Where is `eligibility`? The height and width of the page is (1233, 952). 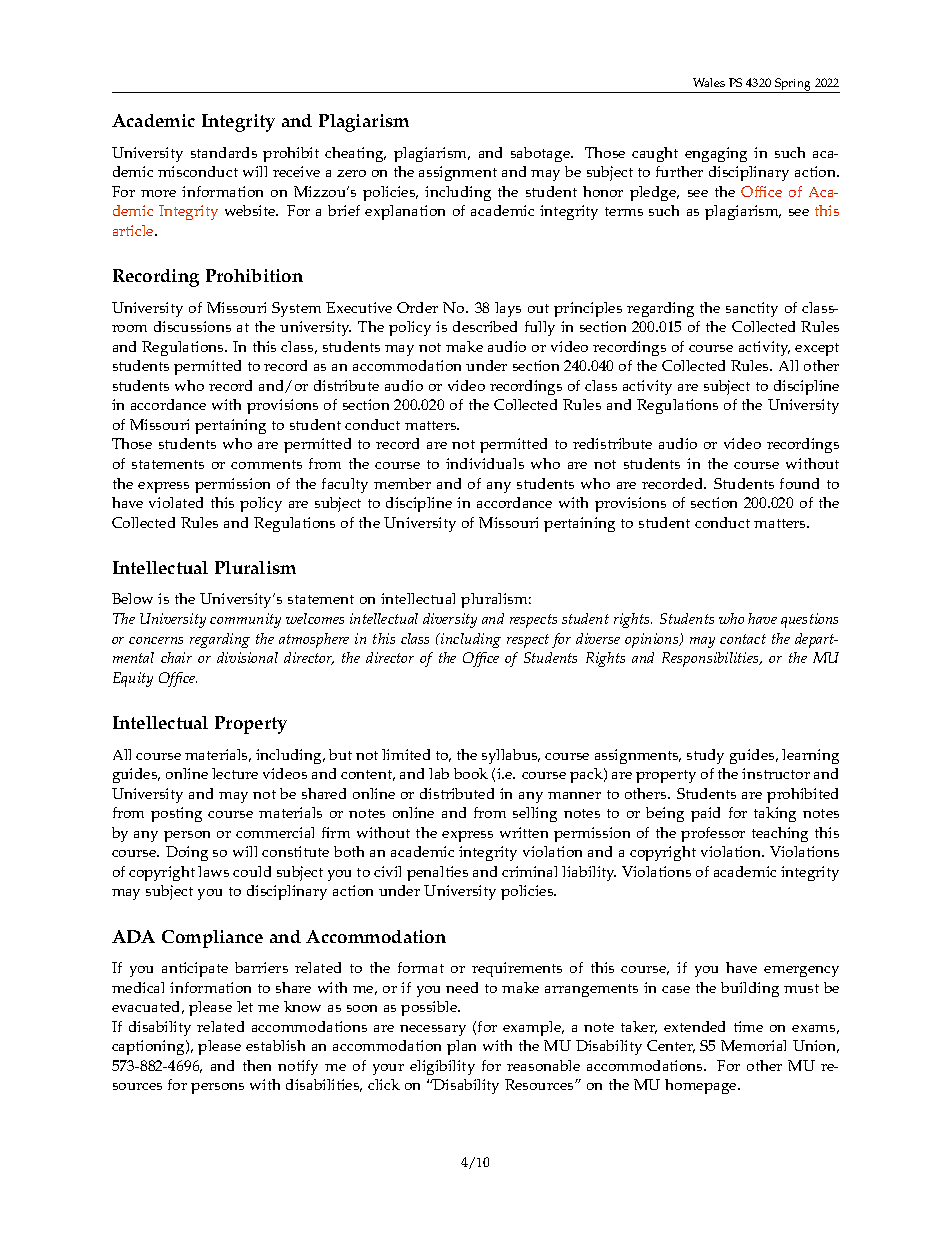
eligibility is located at coordinates (442, 1067).
